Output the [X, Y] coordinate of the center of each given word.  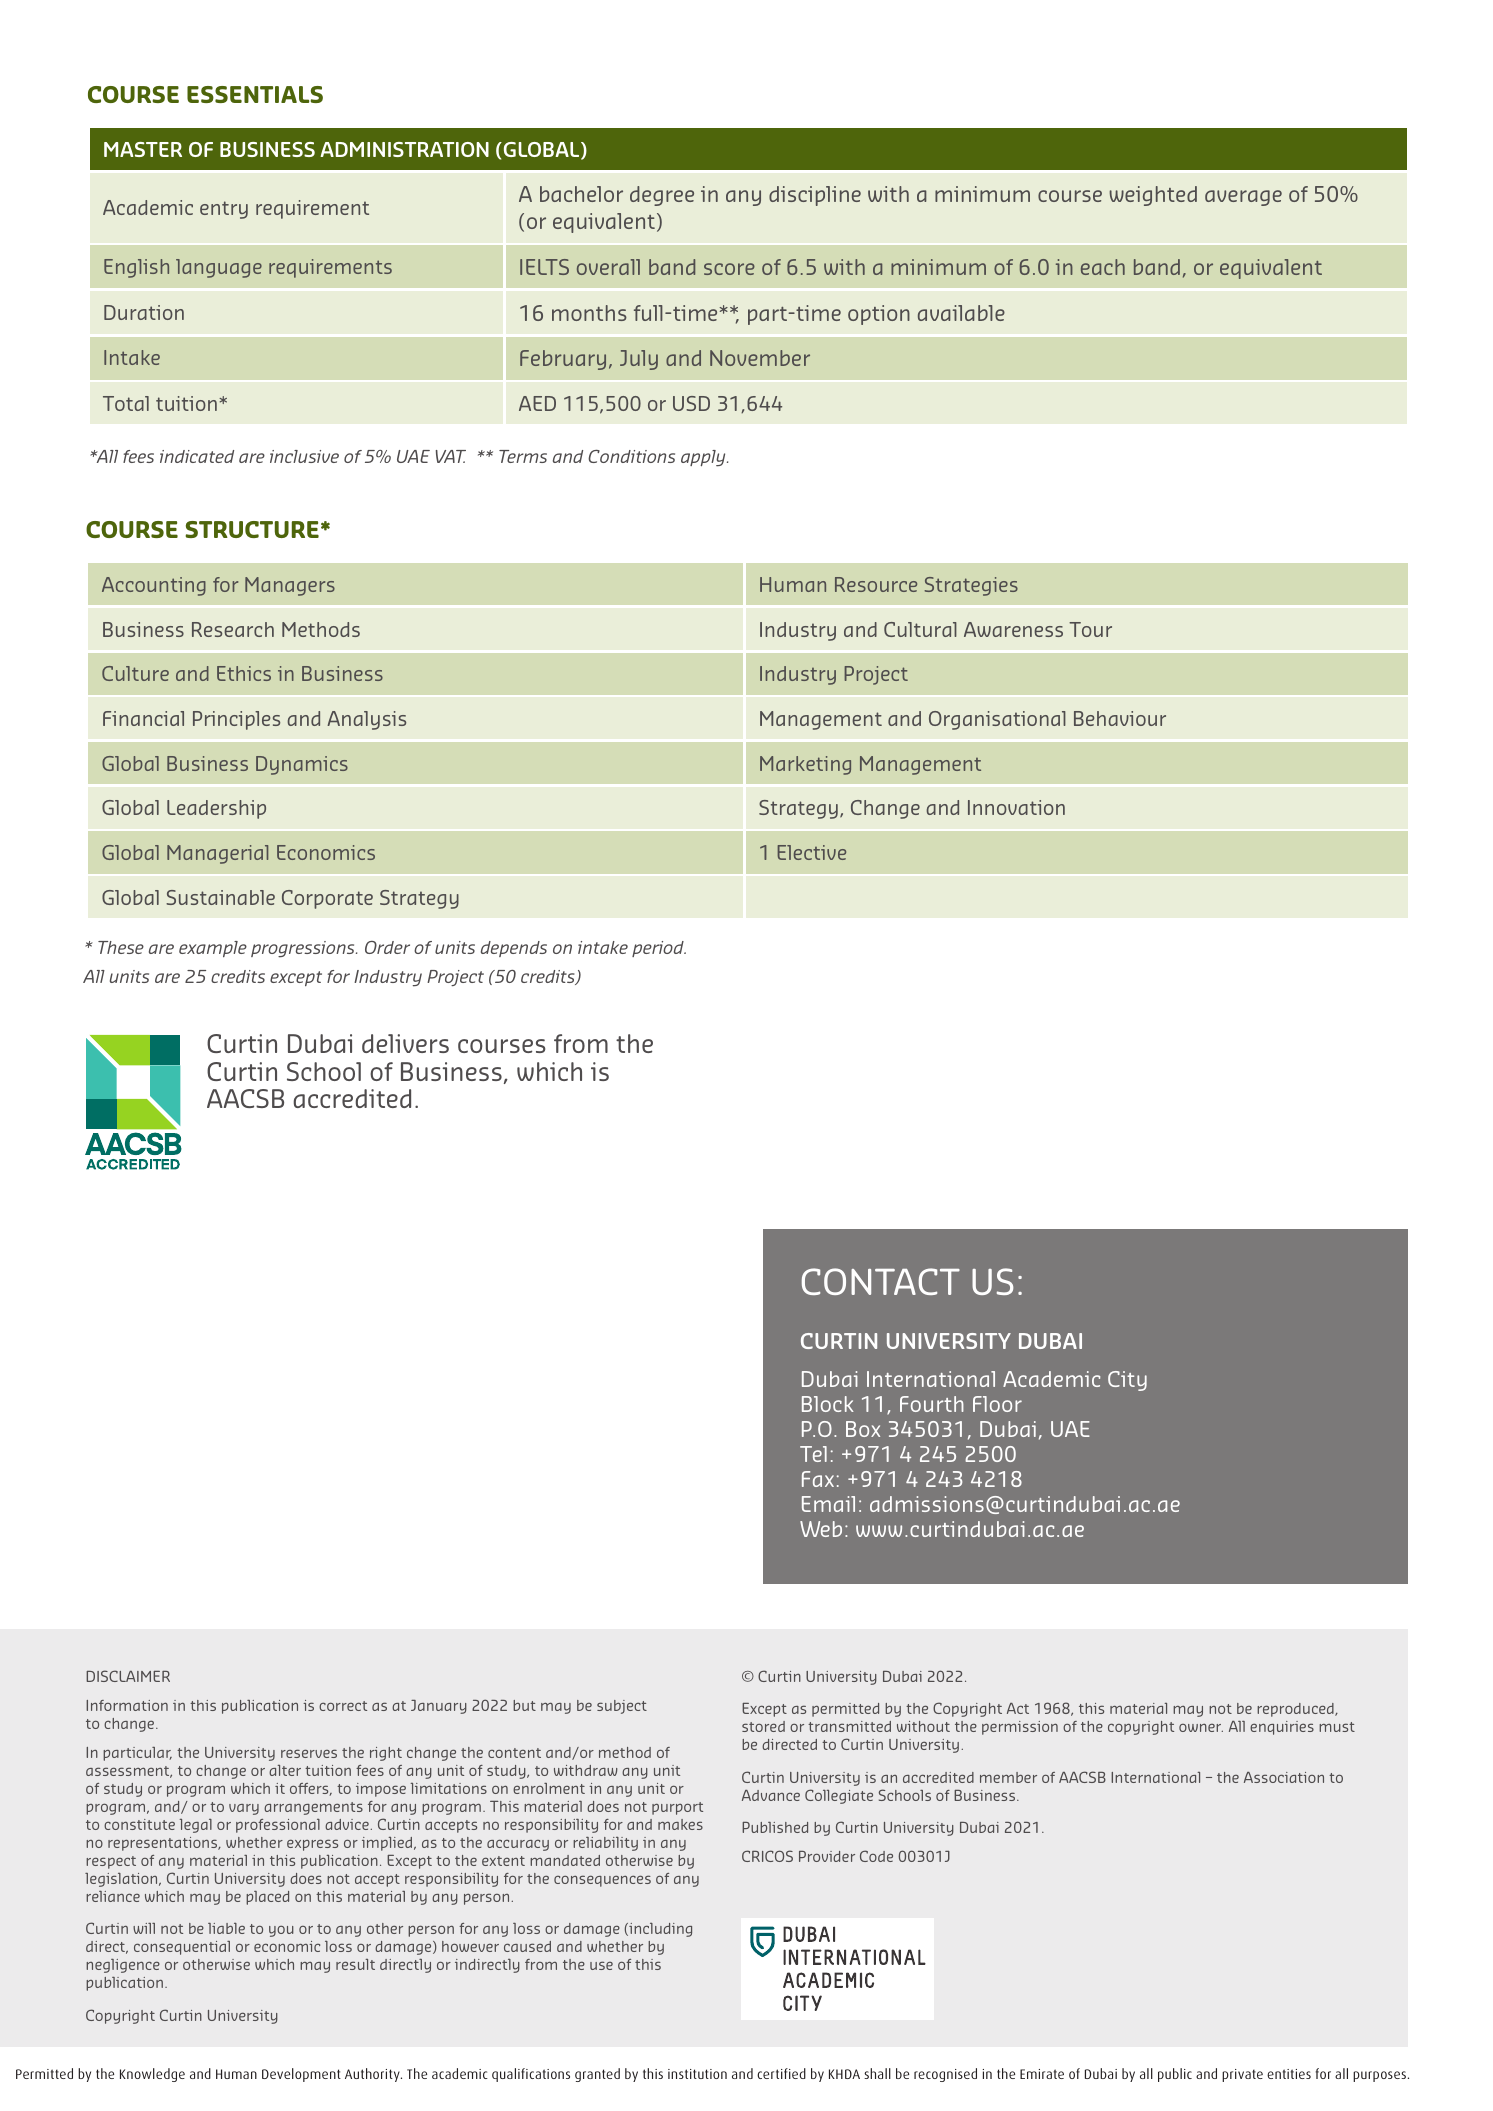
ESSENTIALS [255, 94]
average [1243, 198]
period [659, 949]
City [1127, 1381]
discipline [815, 196]
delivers [405, 1043]
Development [301, 2075]
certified [781, 2073]
